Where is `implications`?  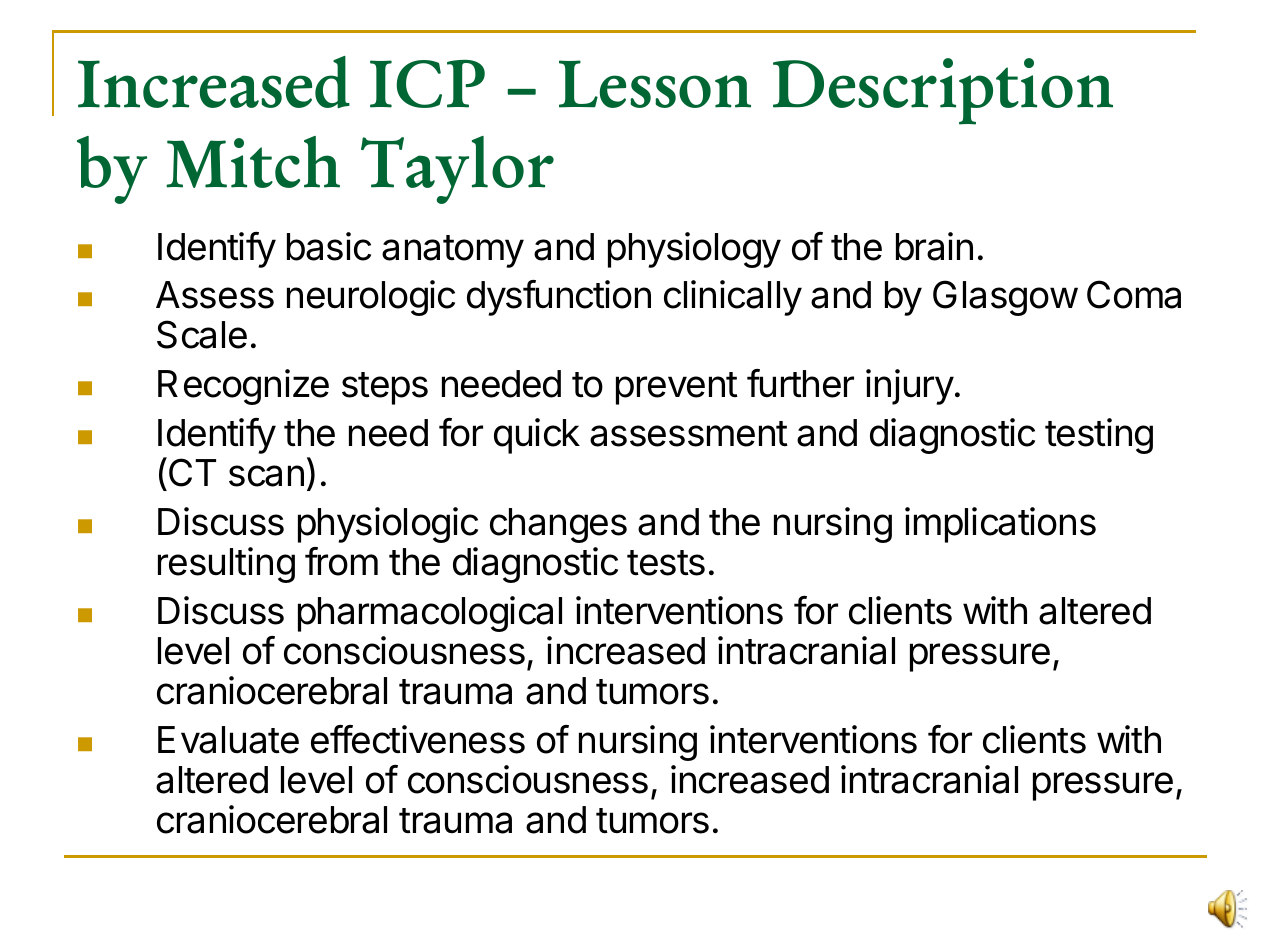 implications is located at coordinates (1000, 525).
